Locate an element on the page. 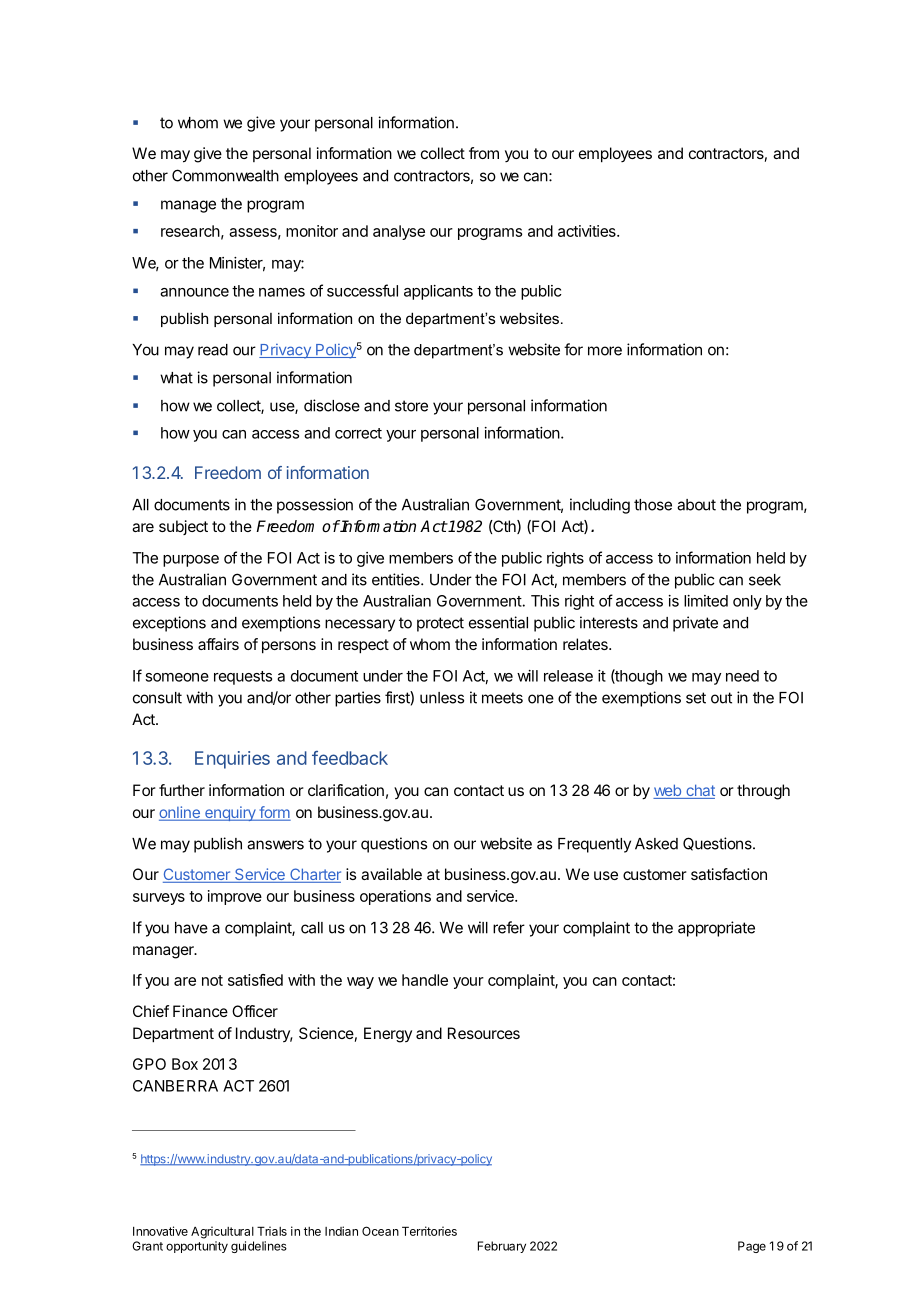  about is located at coordinates (696, 505).
